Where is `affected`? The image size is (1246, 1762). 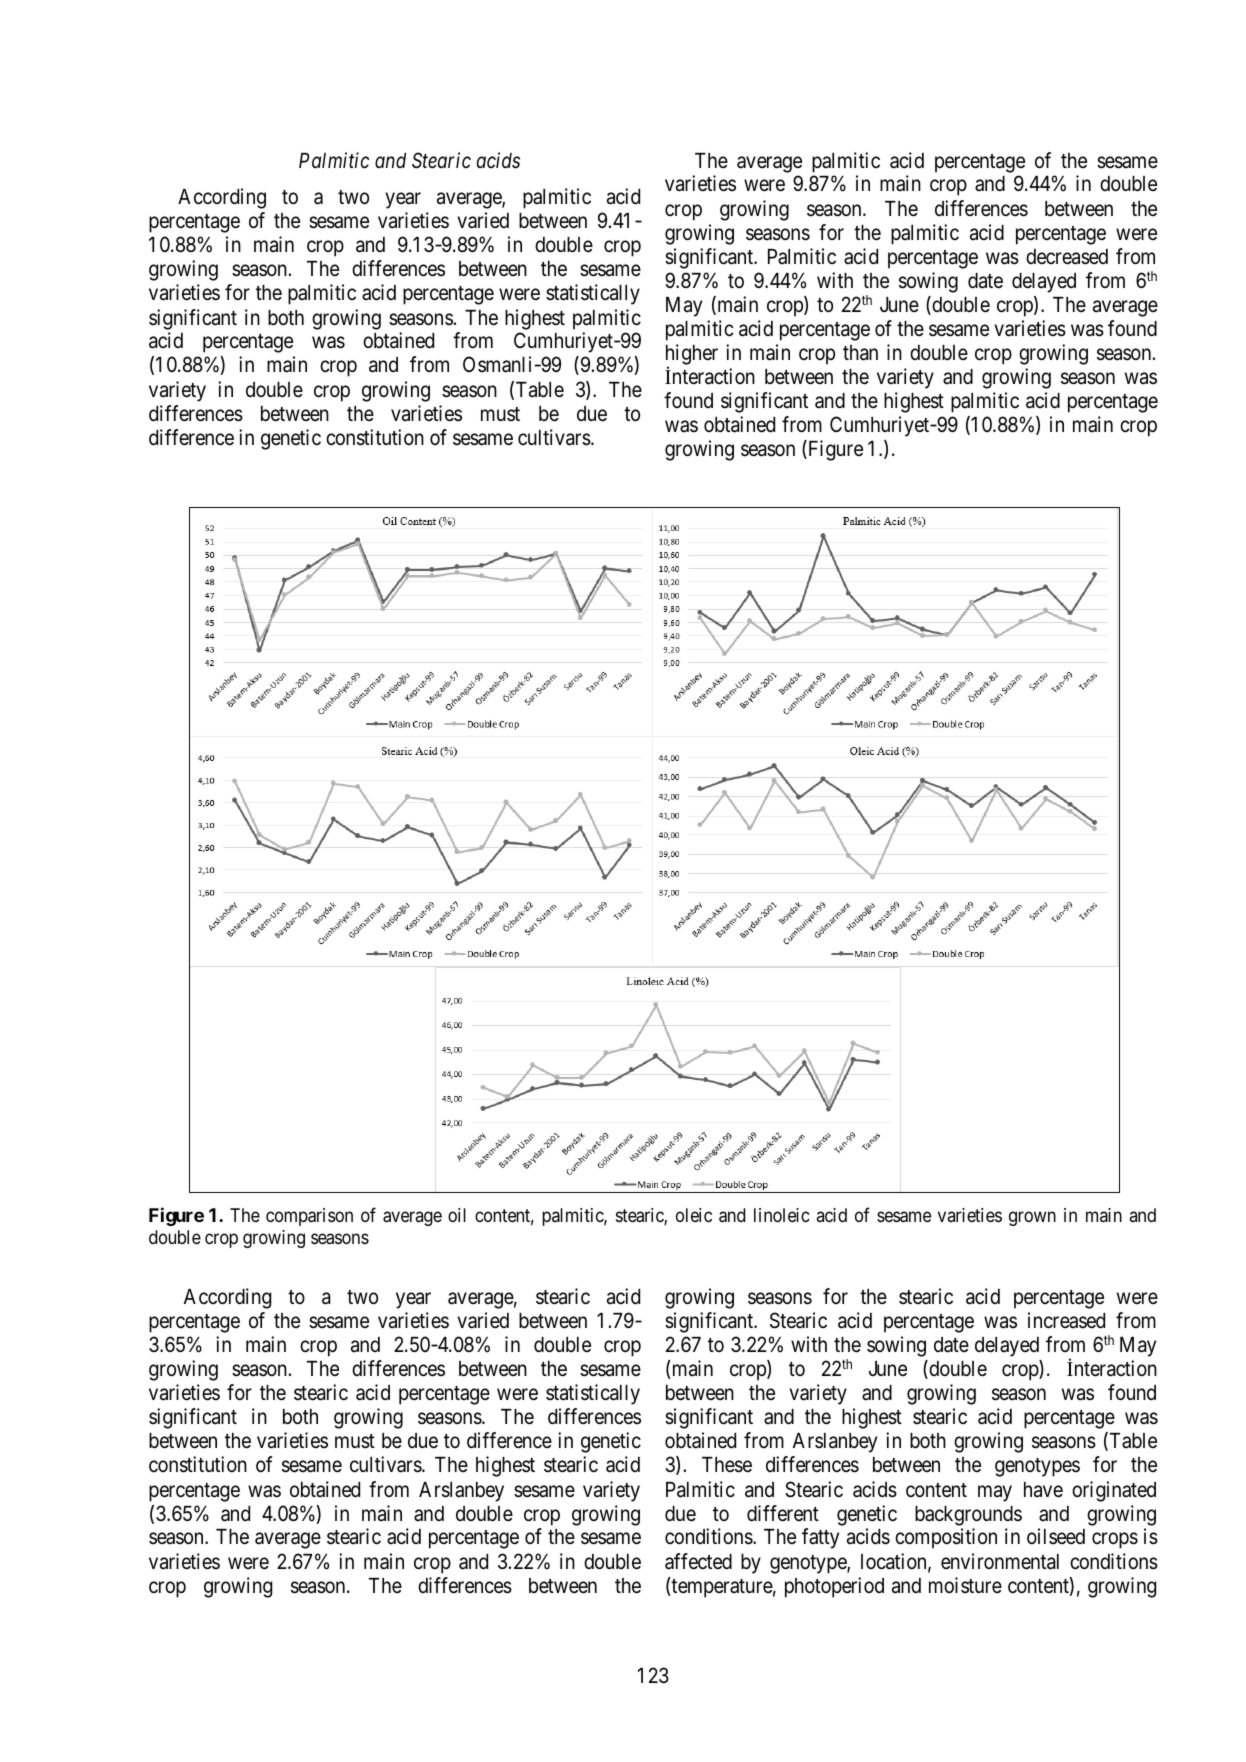
affected is located at coordinates (698, 1561).
